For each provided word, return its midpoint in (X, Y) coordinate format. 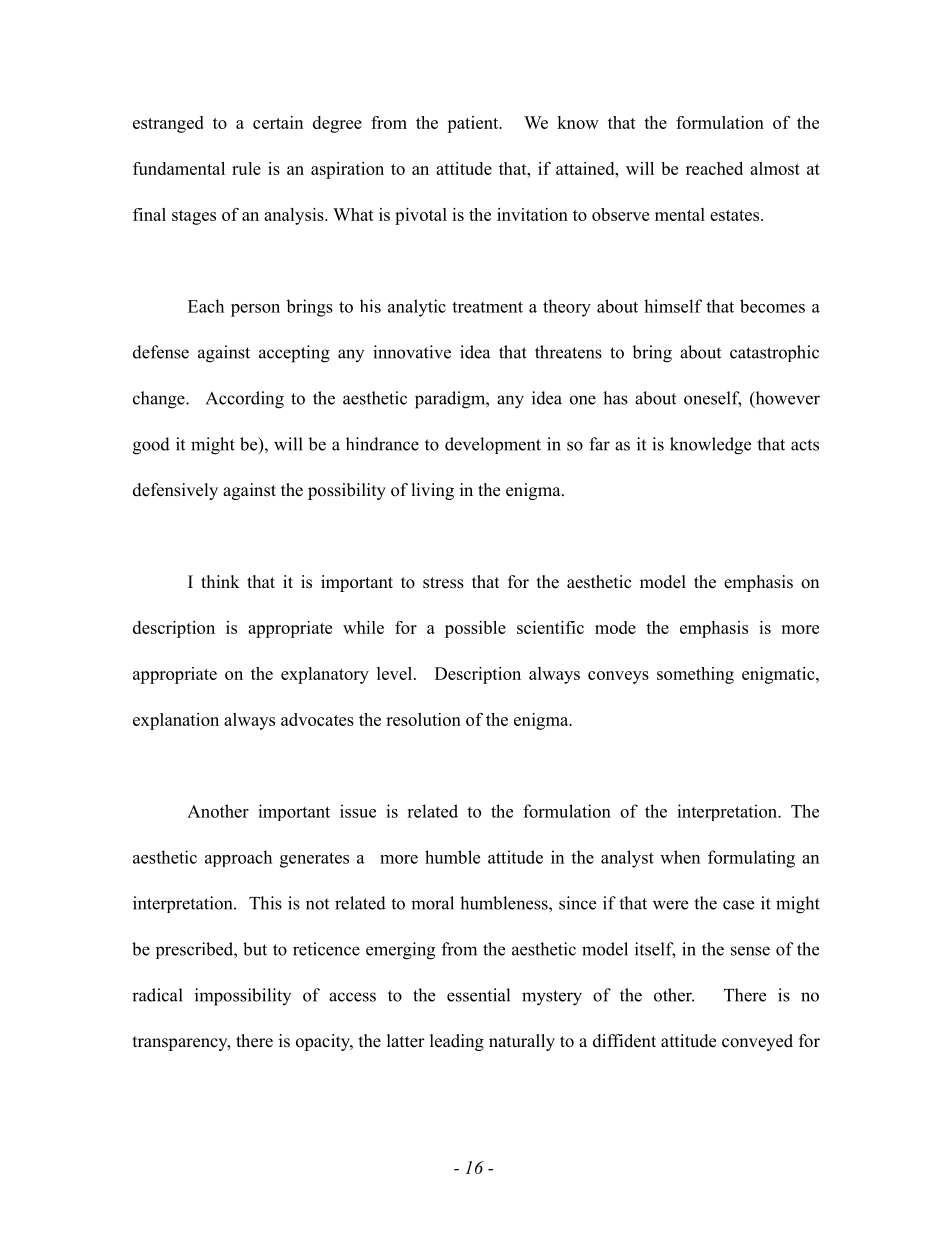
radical (157, 995)
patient (474, 124)
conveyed (757, 1042)
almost (775, 168)
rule (246, 168)
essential (478, 995)
